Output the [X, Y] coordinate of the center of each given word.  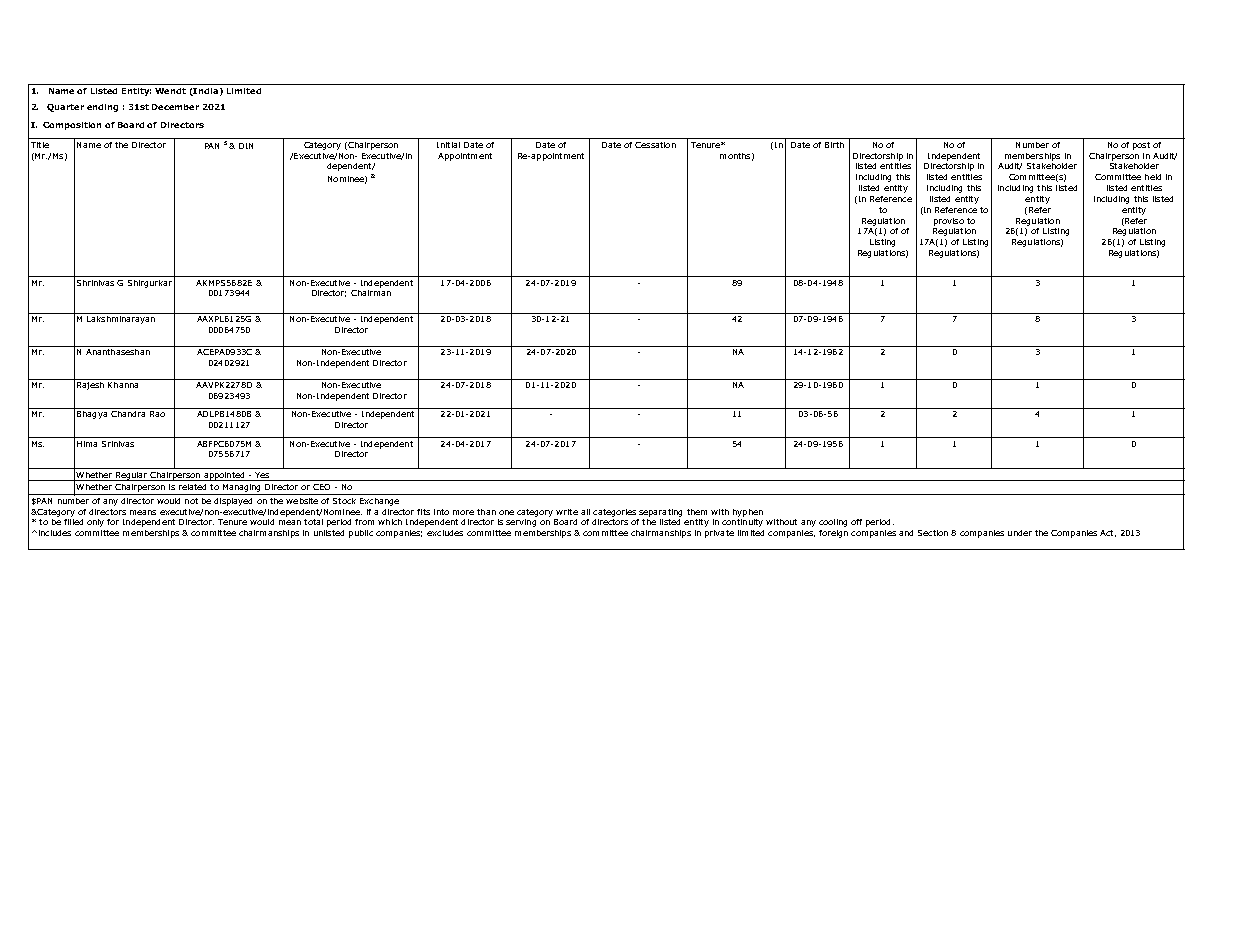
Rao [157, 414]
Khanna [123, 383]
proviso [949, 222]
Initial [448, 145]
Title [40, 145]
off [856, 522]
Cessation [655, 145]
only [95, 523]
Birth [834, 145]
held [1153, 177]
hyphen [748, 513]
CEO [321, 487]
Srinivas [118, 444]
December [175, 107]
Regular [132, 476]
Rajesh [90, 384]
